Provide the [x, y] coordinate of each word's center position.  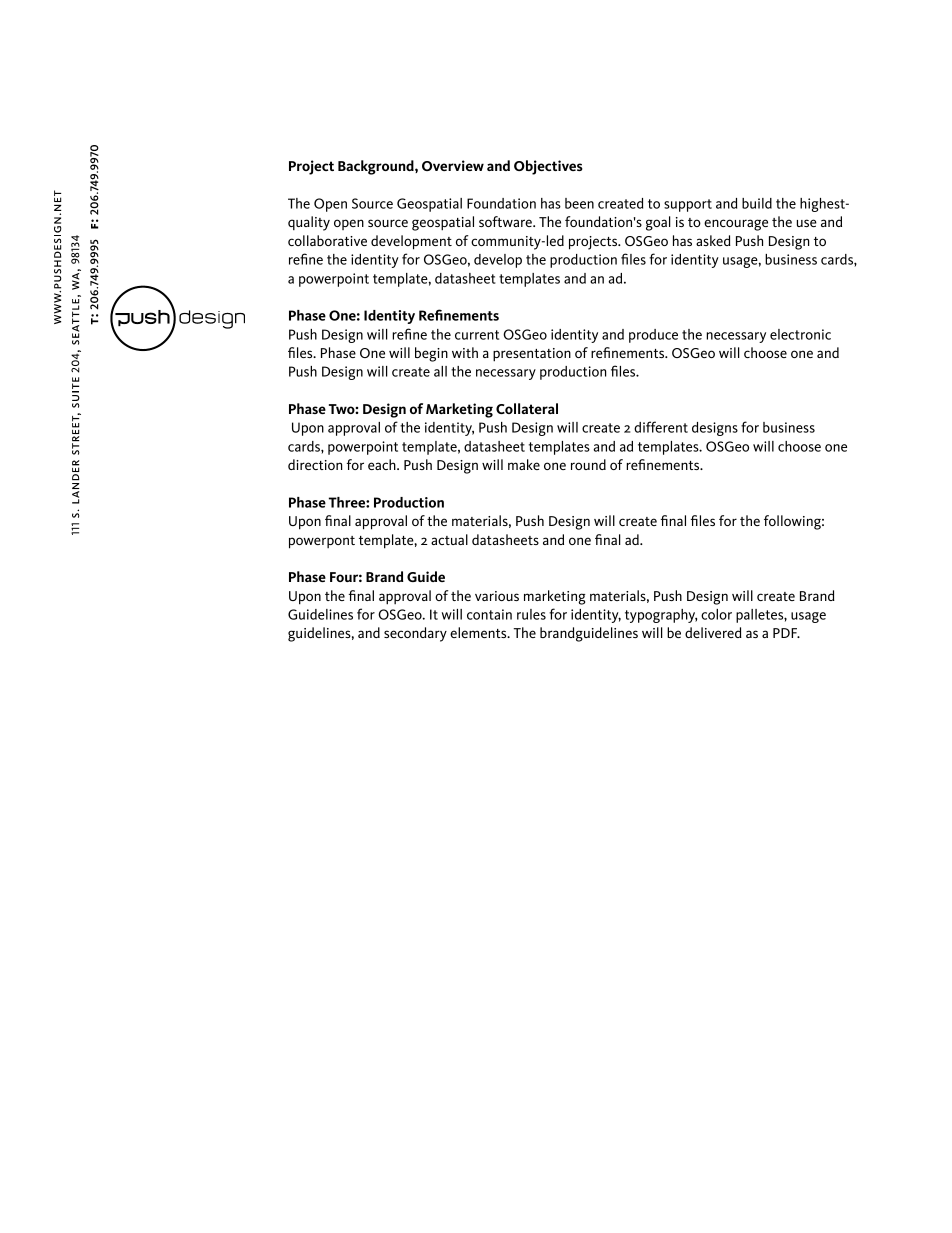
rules [531, 614]
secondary [415, 634]
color [716, 614]
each [383, 464]
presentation [532, 355]
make [524, 464]
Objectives [548, 167]
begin [431, 354]
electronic [800, 334]
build [757, 203]
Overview [453, 165]
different [661, 427]
